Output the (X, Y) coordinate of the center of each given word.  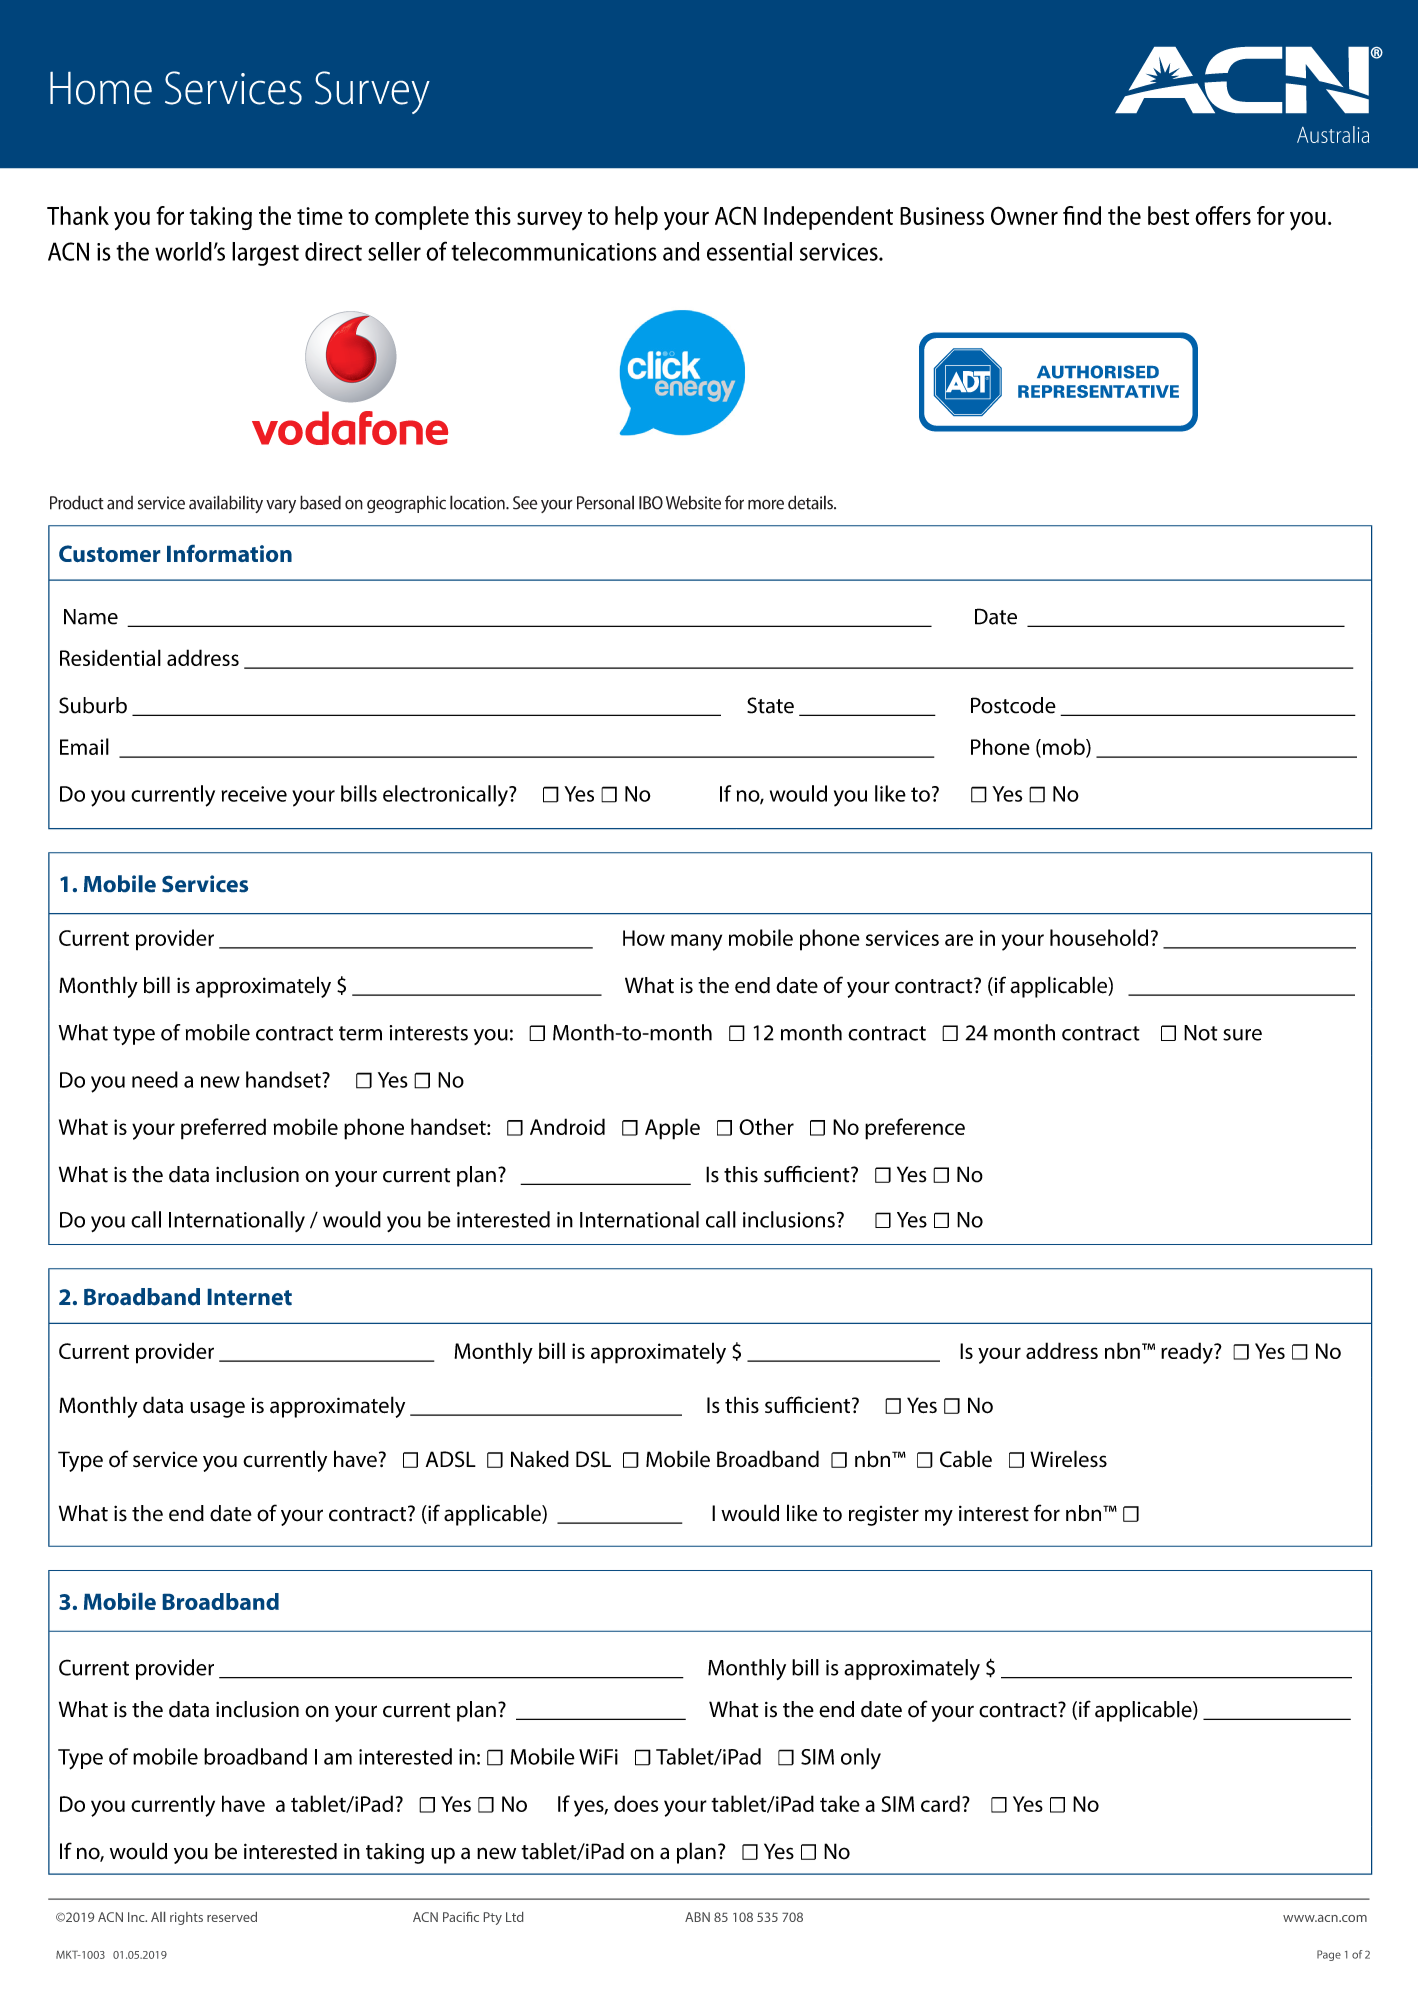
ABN (697, 1917)
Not (1200, 1033)
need (155, 1079)
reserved (232, 1917)
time (320, 216)
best (1168, 215)
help (636, 218)
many (696, 942)
